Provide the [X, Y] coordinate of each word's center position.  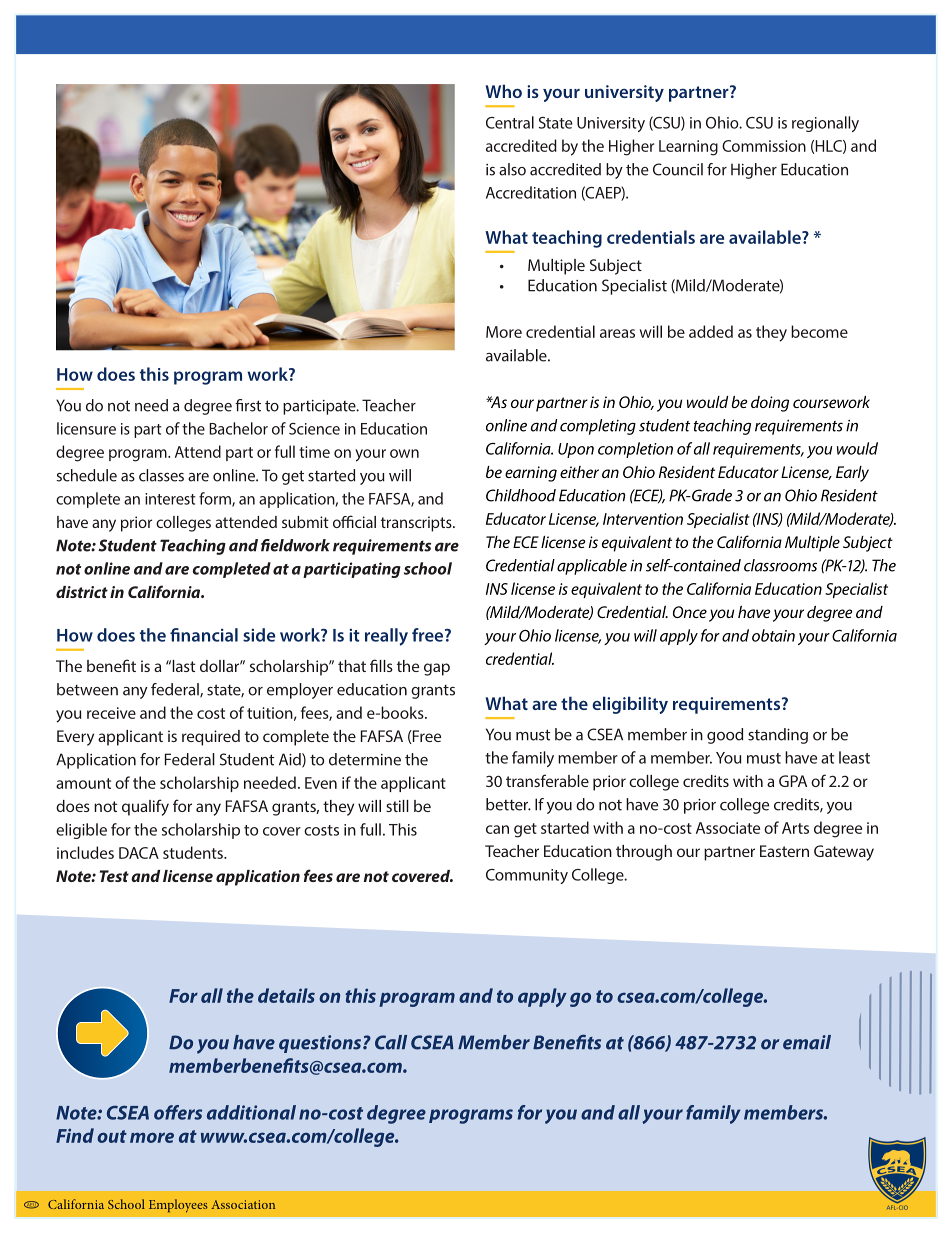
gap [437, 669]
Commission [764, 146]
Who [504, 91]
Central [510, 122]
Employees [178, 1206]
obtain [773, 635]
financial [204, 635]
